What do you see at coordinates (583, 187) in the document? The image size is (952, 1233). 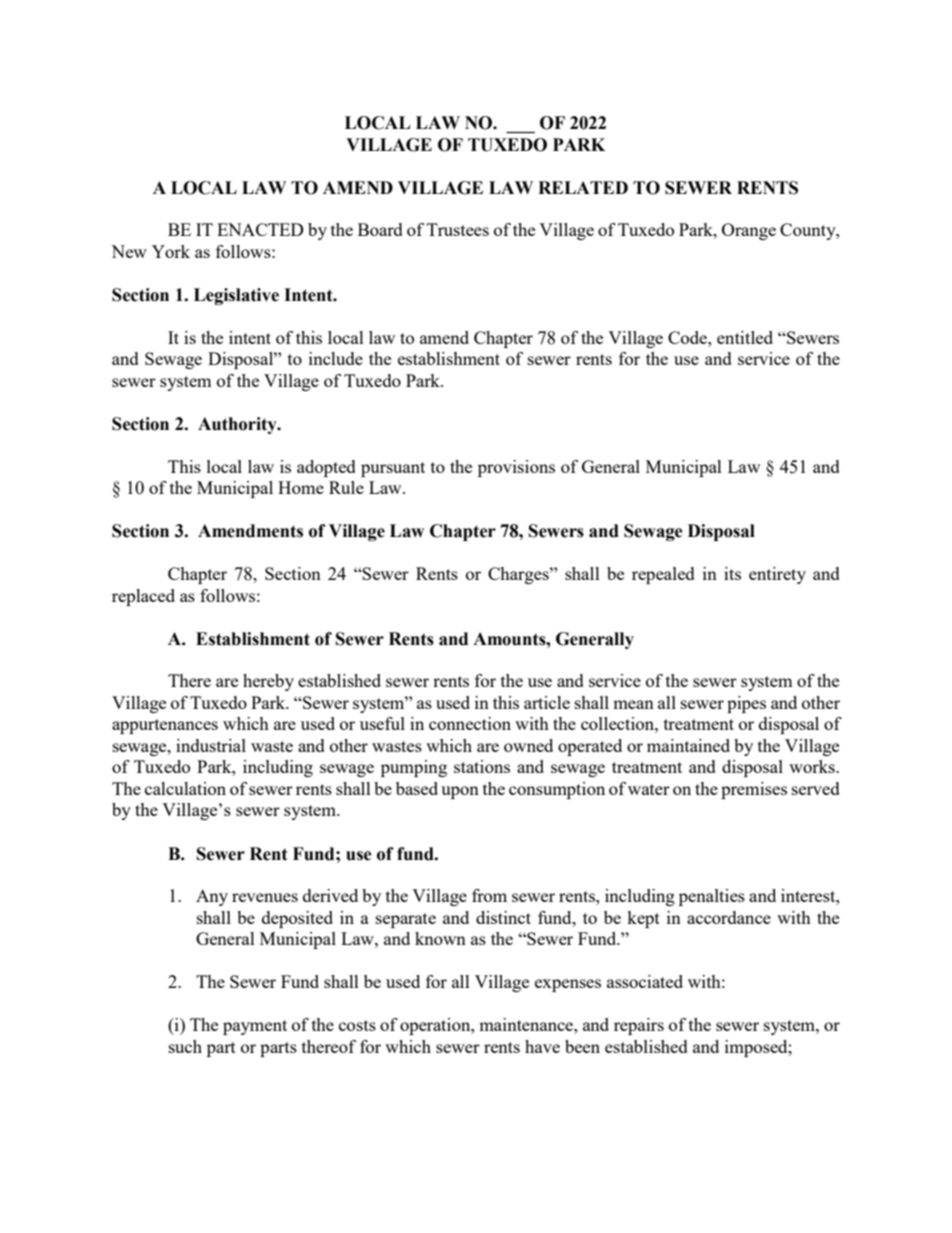 I see `RELATED` at bounding box center [583, 187].
